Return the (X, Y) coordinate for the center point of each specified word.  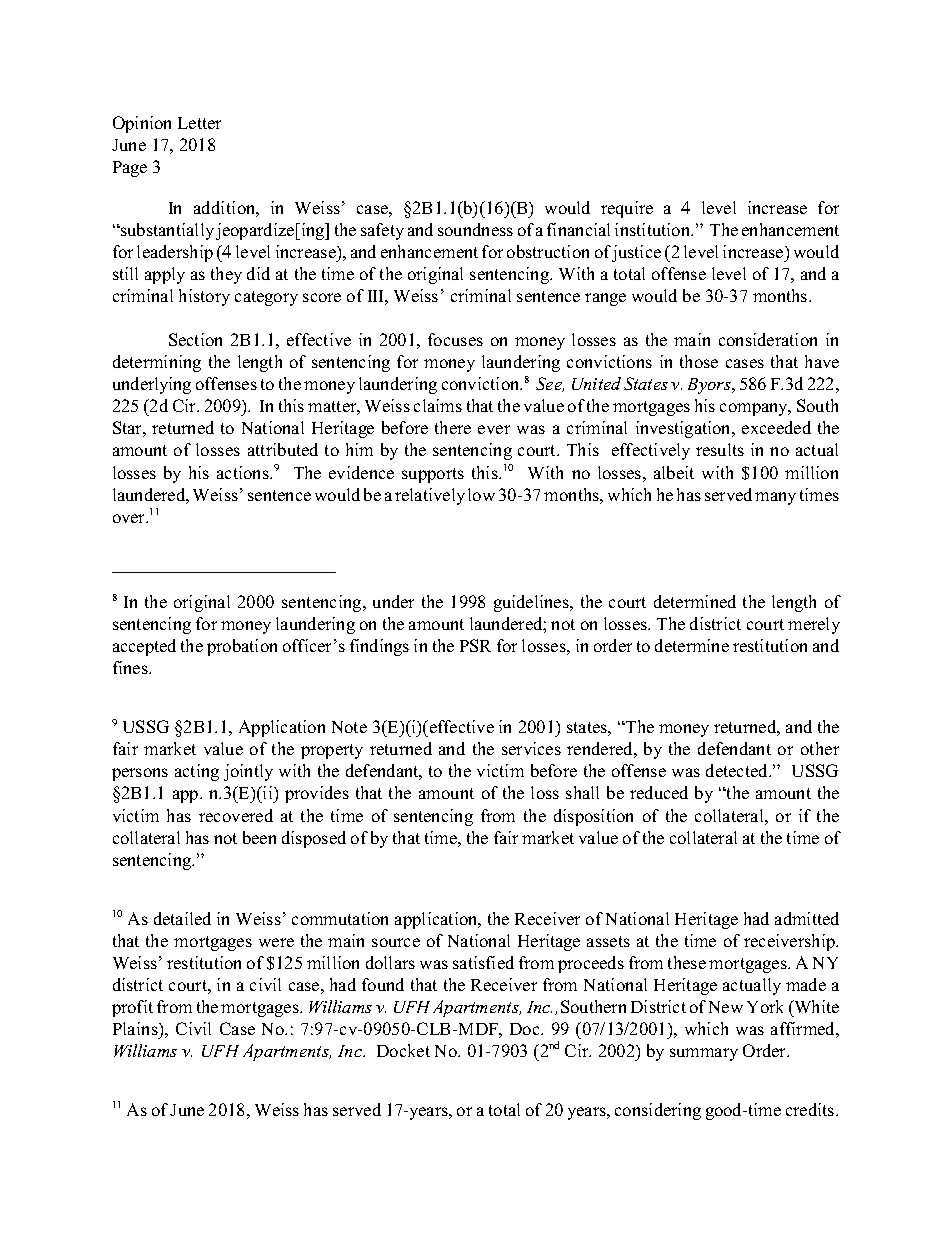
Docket (403, 1050)
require (627, 209)
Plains (136, 1028)
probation (242, 647)
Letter (199, 123)
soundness (475, 229)
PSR (475, 645)
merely (814, 625)
